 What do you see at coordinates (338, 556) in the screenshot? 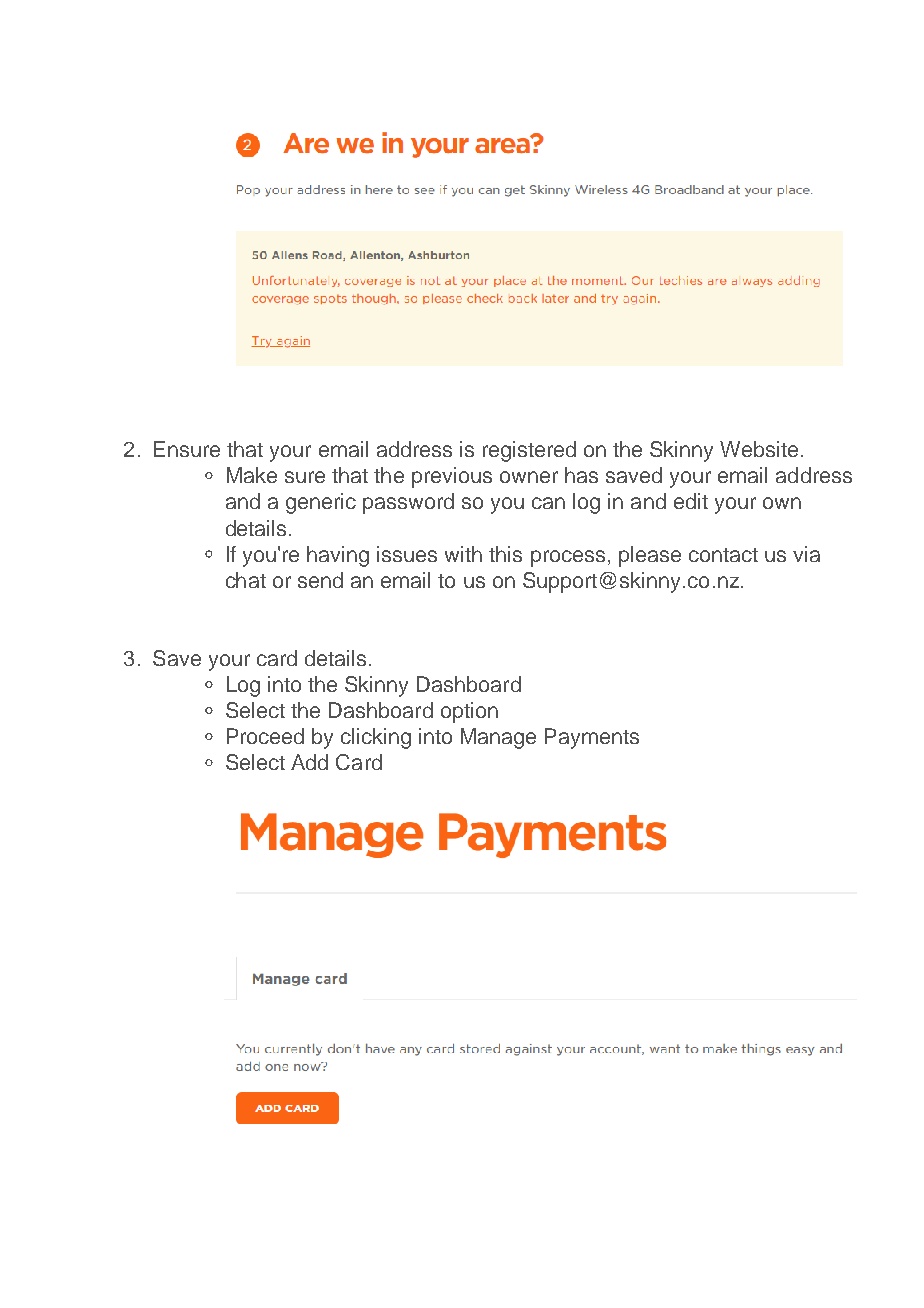
I see `having` at bounding box center [338, 556].
